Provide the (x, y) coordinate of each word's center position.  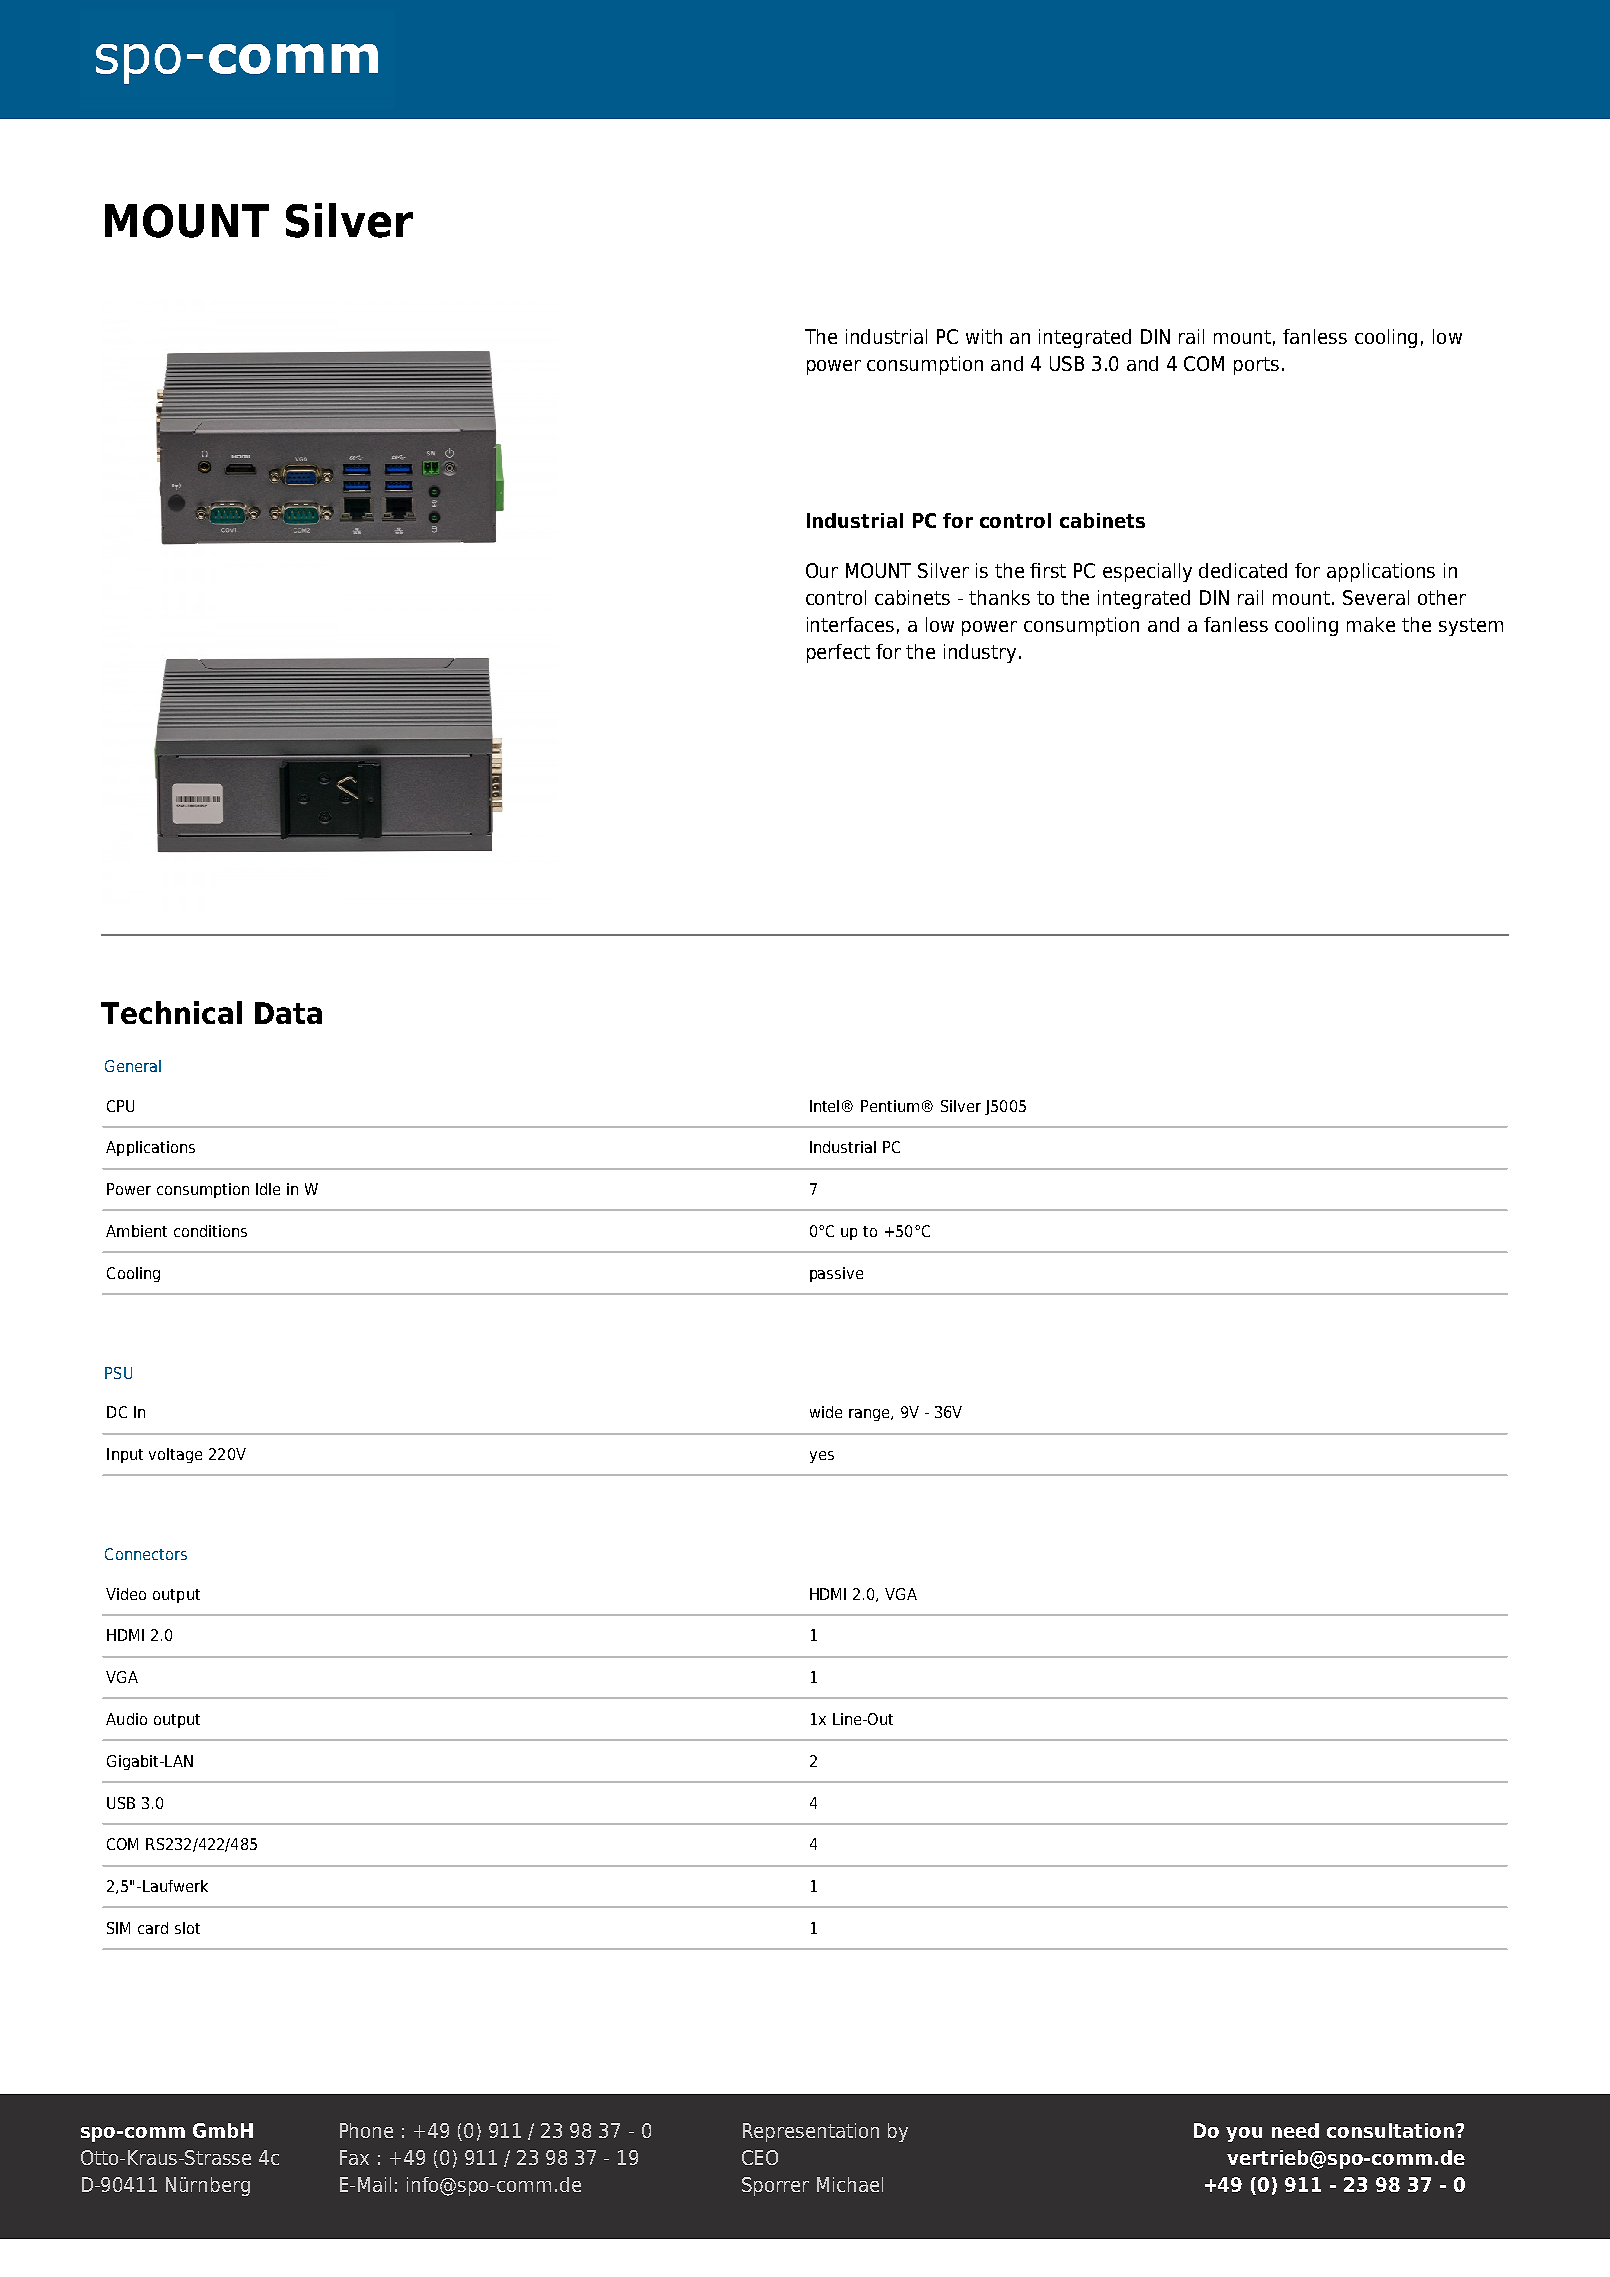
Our (822, 570)
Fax (354, 2157)
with (984, 336)
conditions (210, 1231)
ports (1256, 366)
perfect (838, 653)
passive (836, 1274)
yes (822, 1457)
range (870, 1415)
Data (288, 1013)
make (1371, 624)
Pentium (890, 1106)
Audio (126, 1719)
